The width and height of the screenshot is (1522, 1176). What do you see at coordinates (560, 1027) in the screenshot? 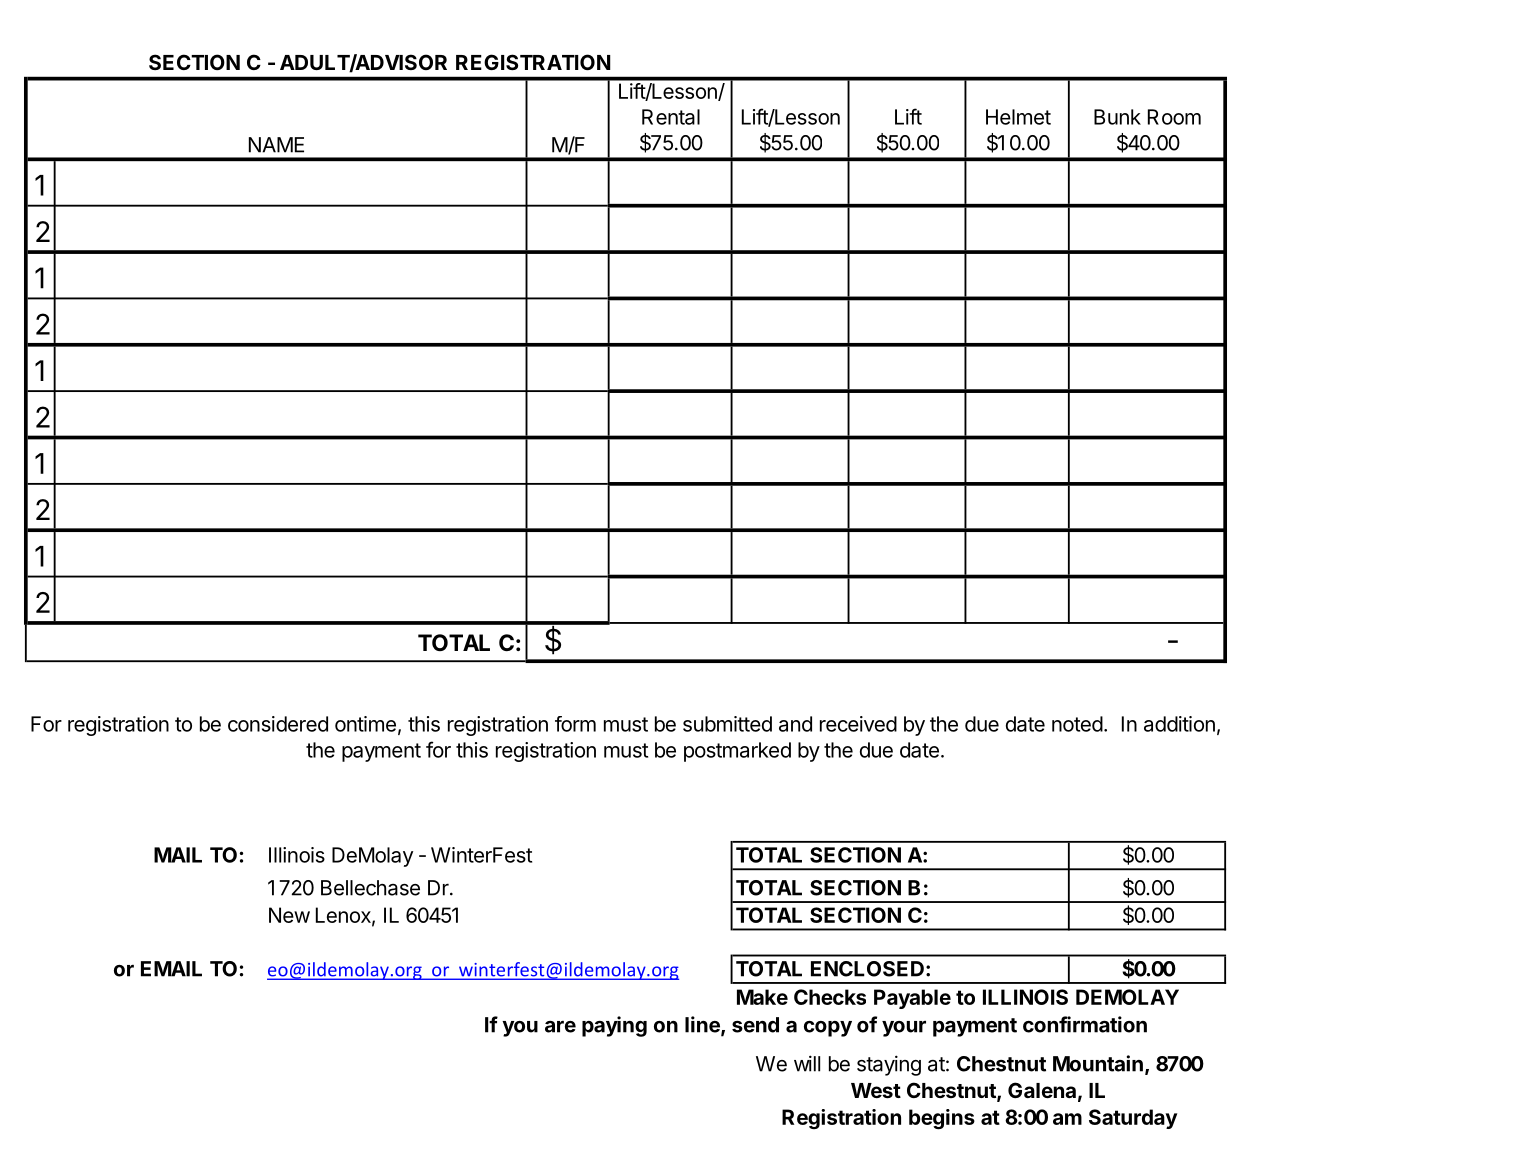
I see `are` at bounding box center [560, 1027].
